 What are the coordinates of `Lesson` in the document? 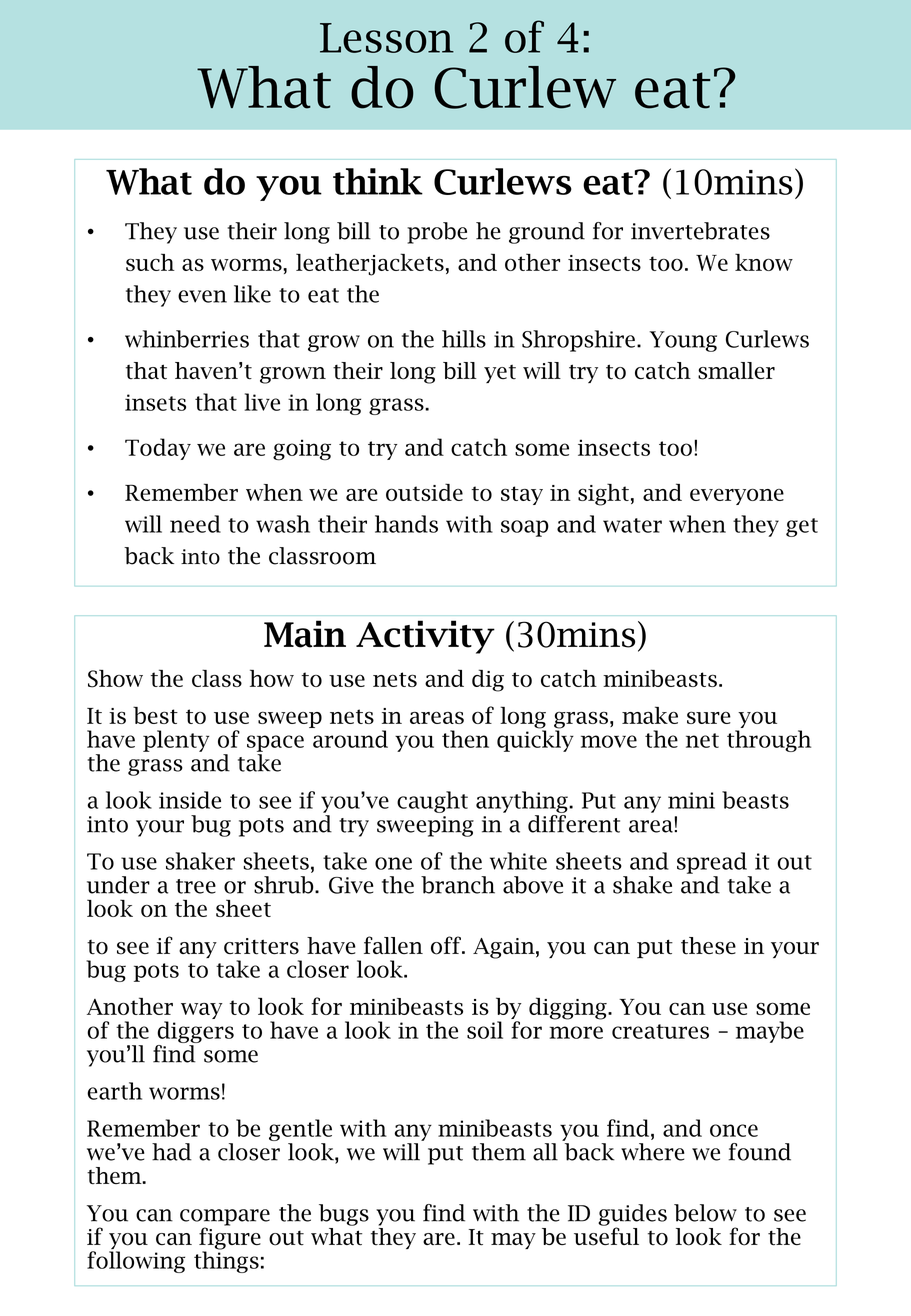 It's located at (387, 38).
